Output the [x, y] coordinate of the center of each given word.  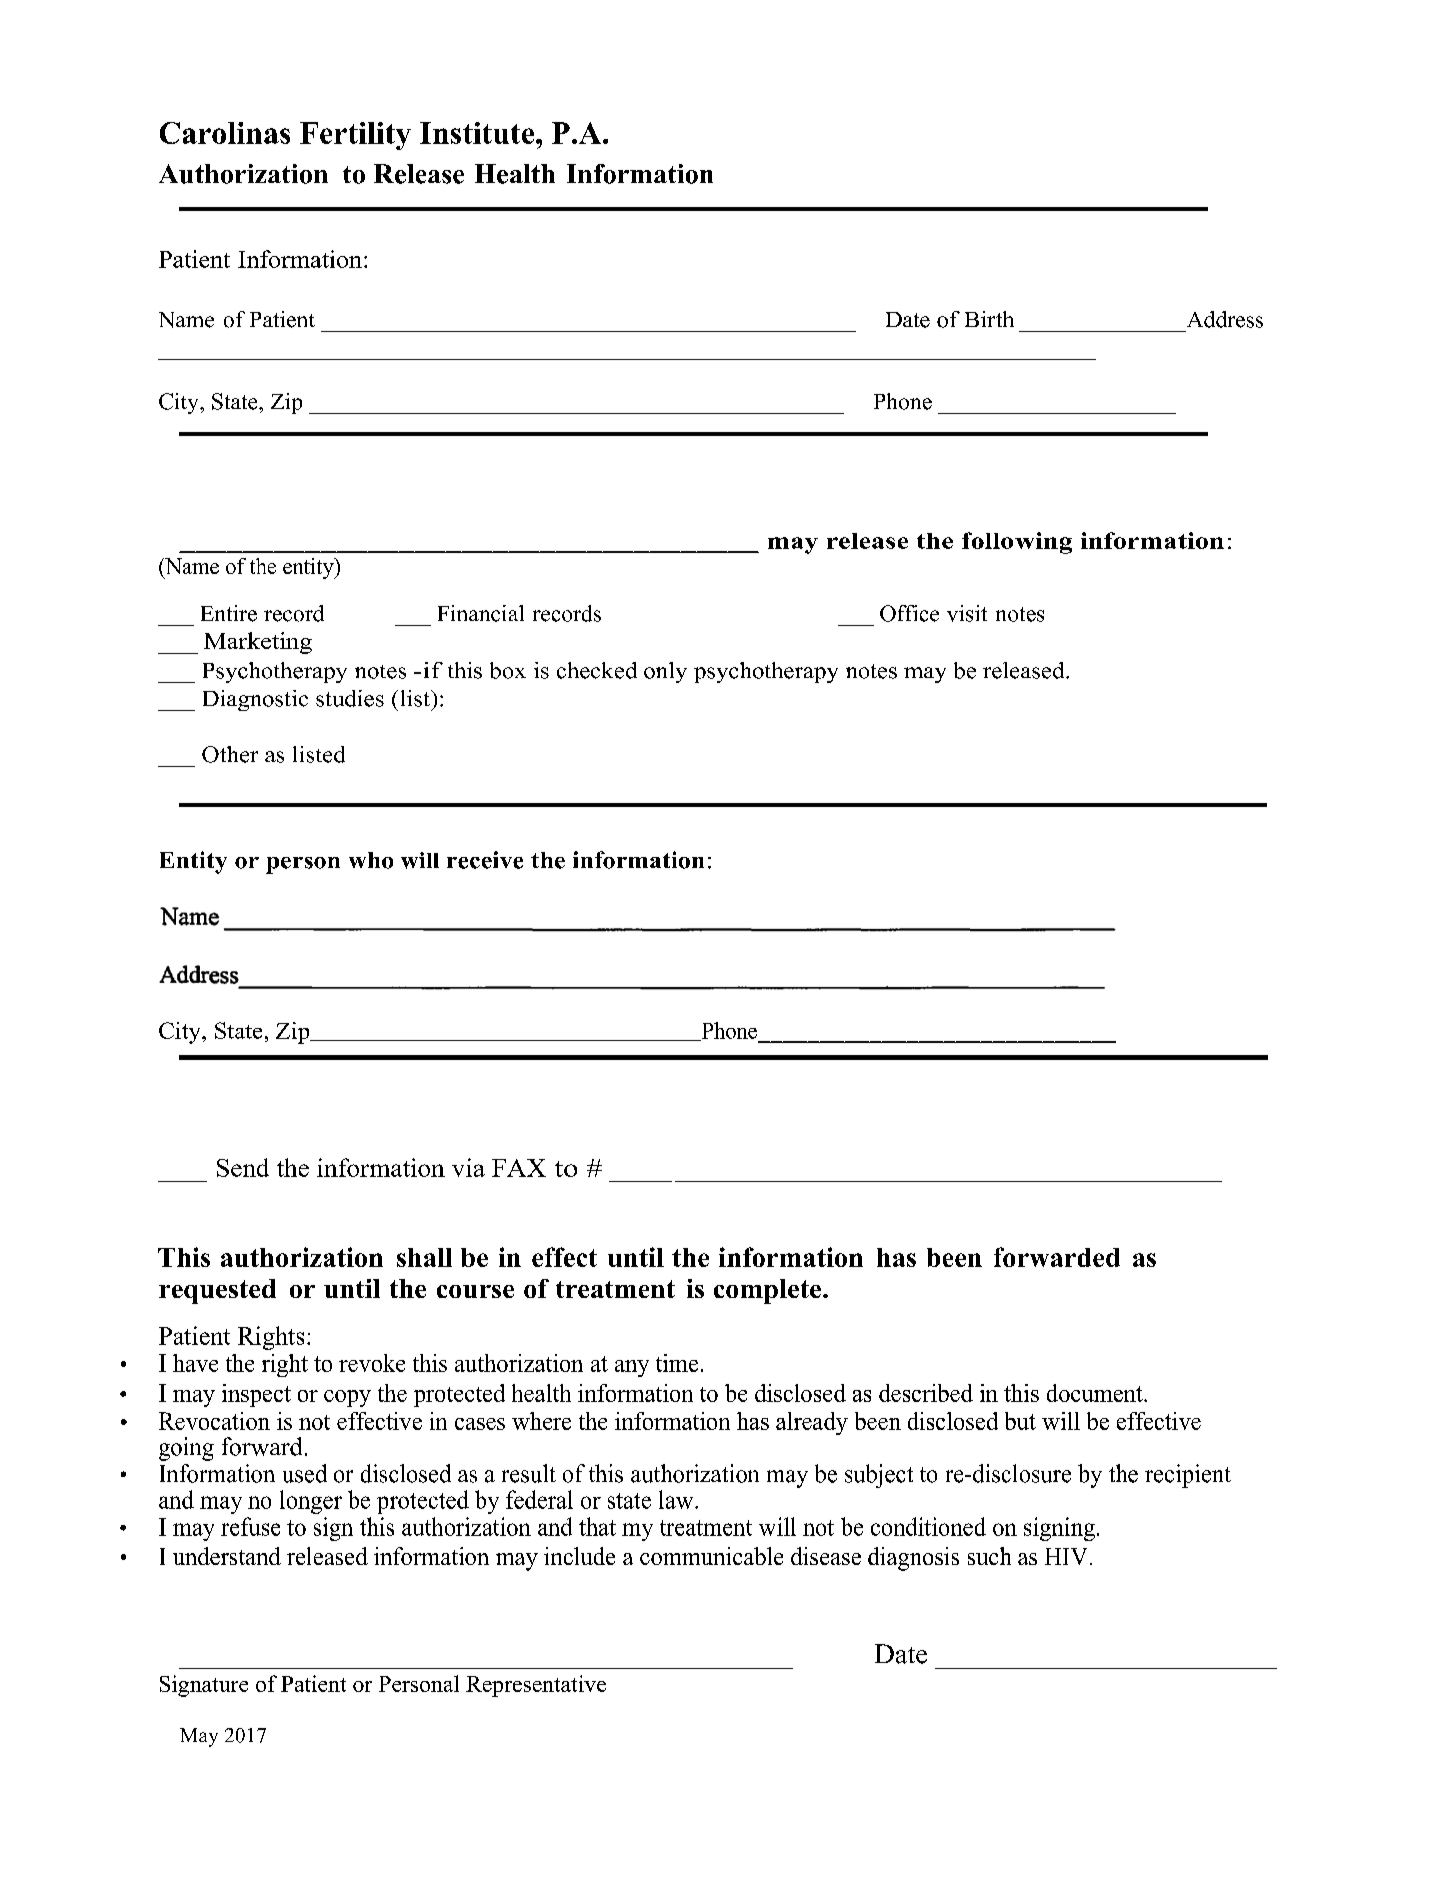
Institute [478, 133]
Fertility [355, 136]
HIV [1066, 1556]
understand [227, 1556]
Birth [989, 319]
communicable [711, 1556]
